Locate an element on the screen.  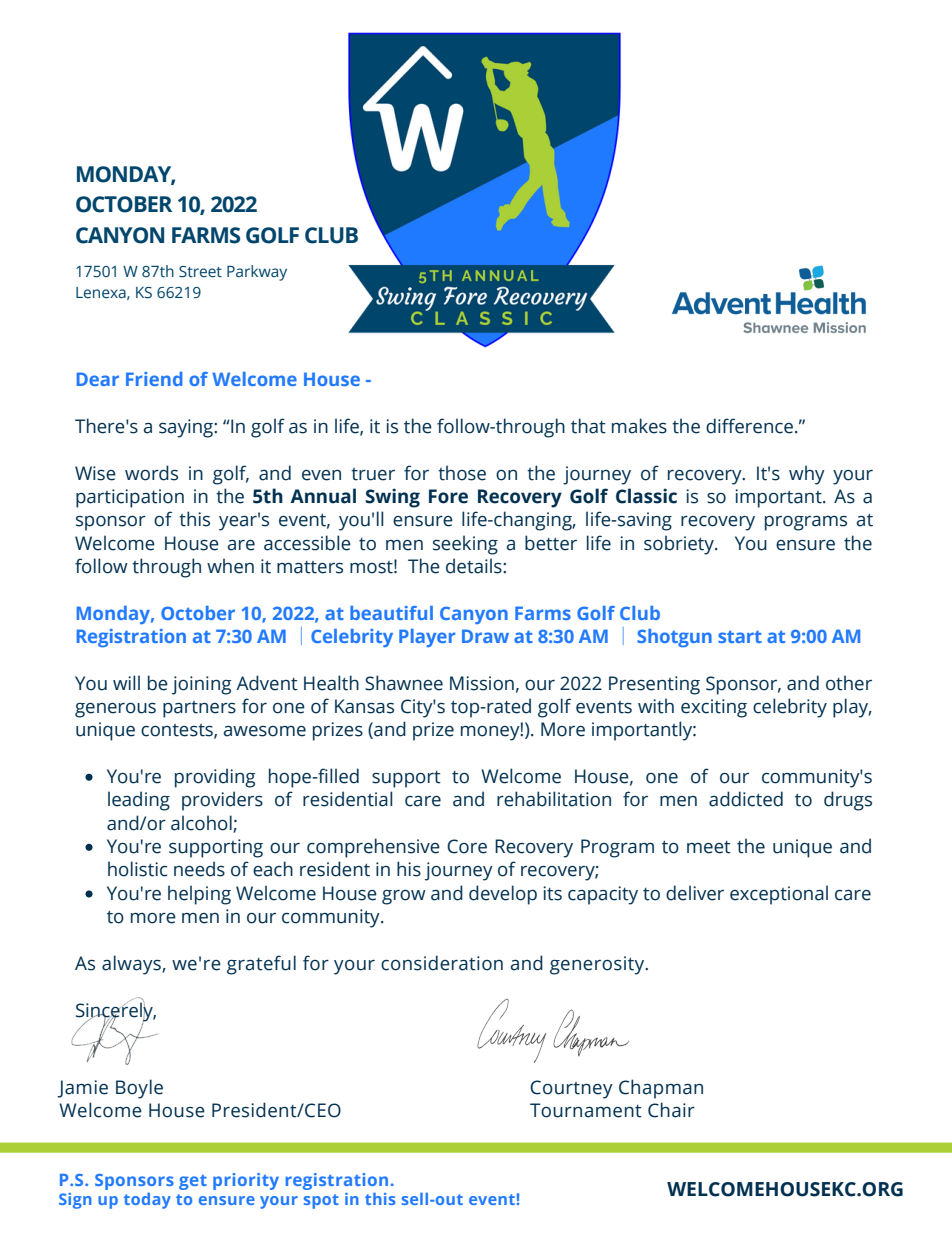
Chair is located at coordinates (671, 1110).
